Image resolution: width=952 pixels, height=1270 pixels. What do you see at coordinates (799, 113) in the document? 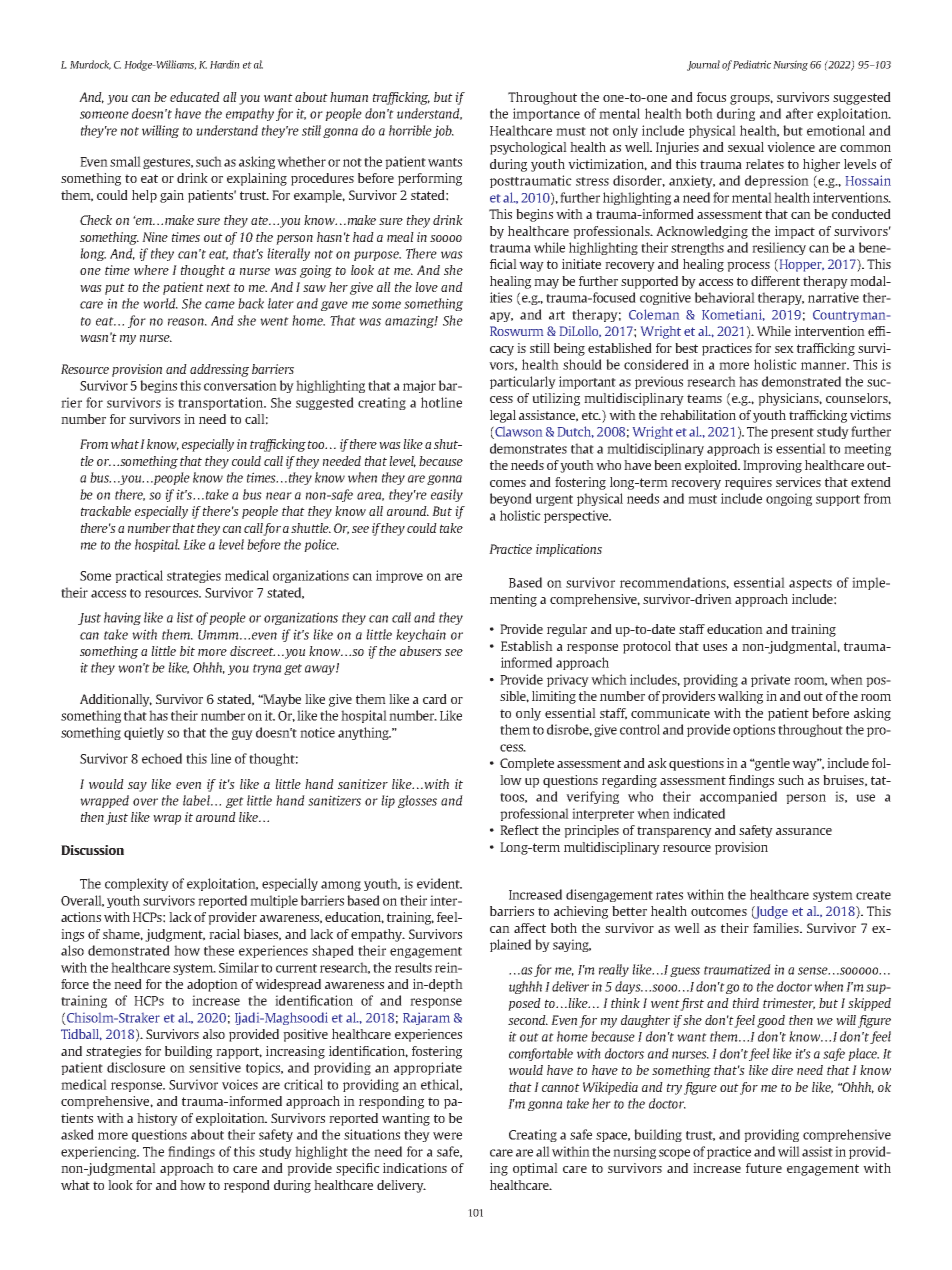
I see `after` at bounding box center [799, 113].
